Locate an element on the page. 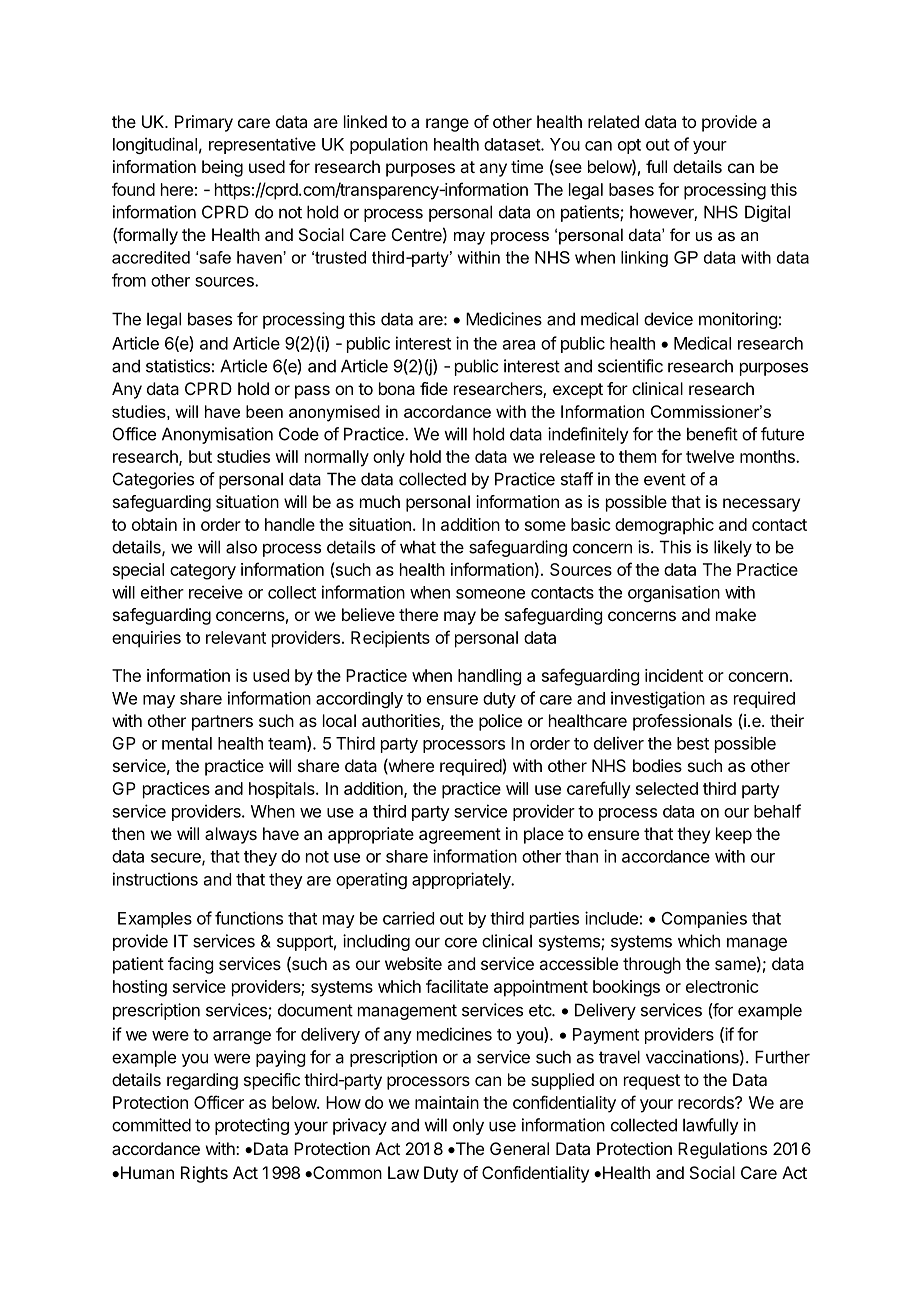 Image resolution: width=924 pixels, height=1308 pixels. Companies is located at coordinates (704, 919).
